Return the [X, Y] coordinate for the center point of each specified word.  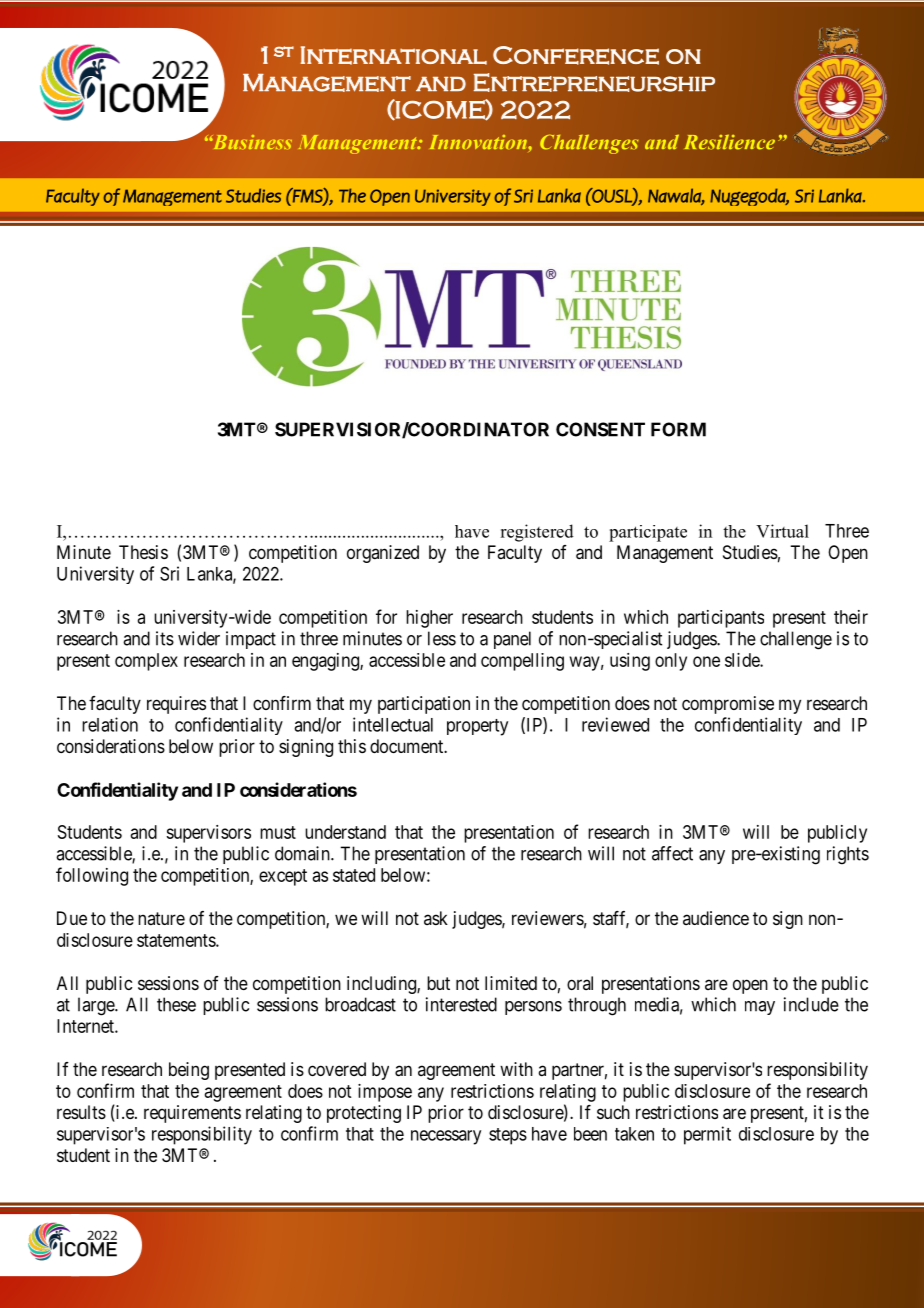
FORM [678, 429]
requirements [192, 1114]
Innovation [479, 142]
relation [110, 724]
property [477, 727]
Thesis [143, 552]
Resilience [729, 142]
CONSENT [600, 429]
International [393, 55]
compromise [728, 705]
